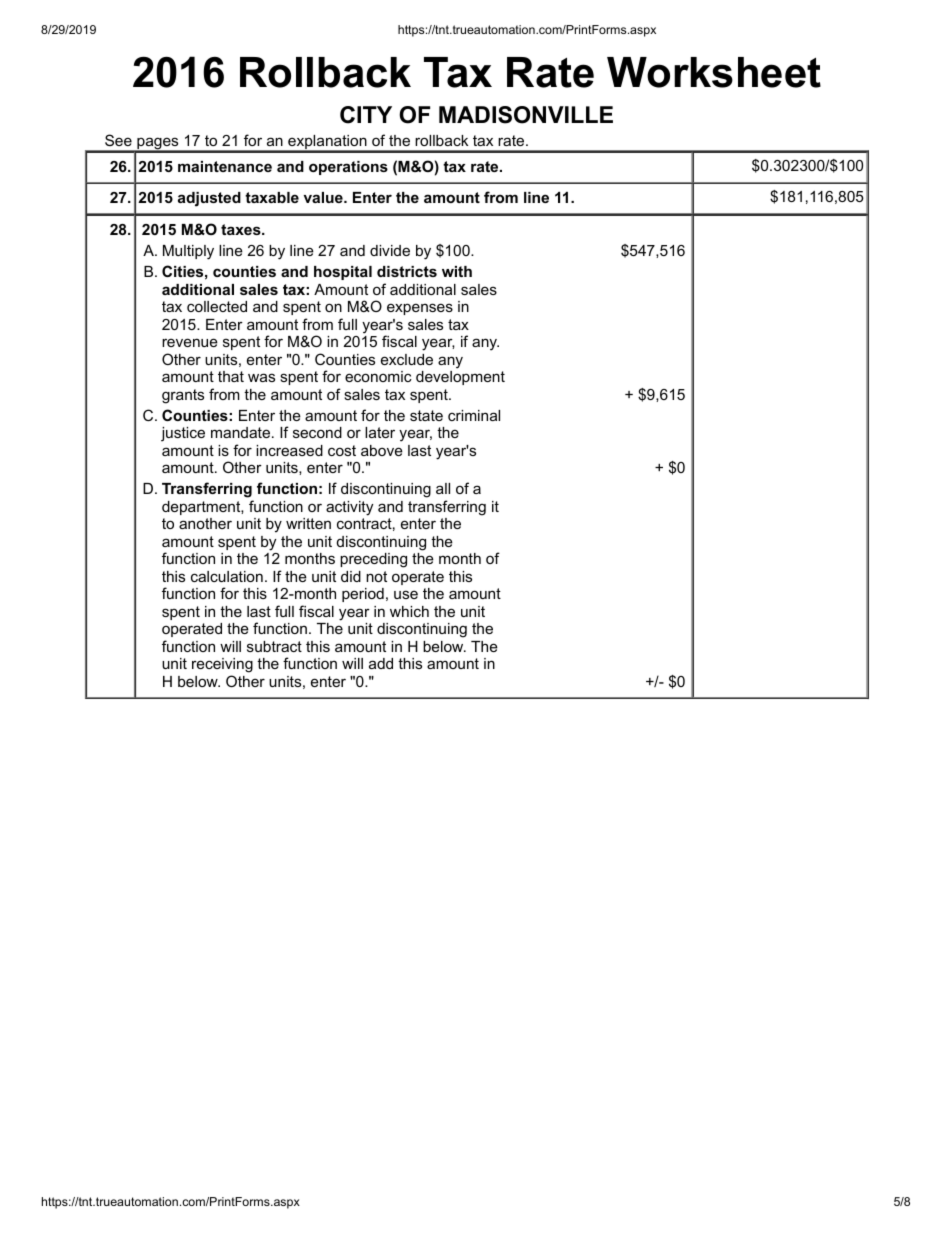 The width and height of the screenshot is (952, 1233). What do you see at coordinates (406, 594) in the screenshot?
I see `use` at bounding box center [406, 594].
